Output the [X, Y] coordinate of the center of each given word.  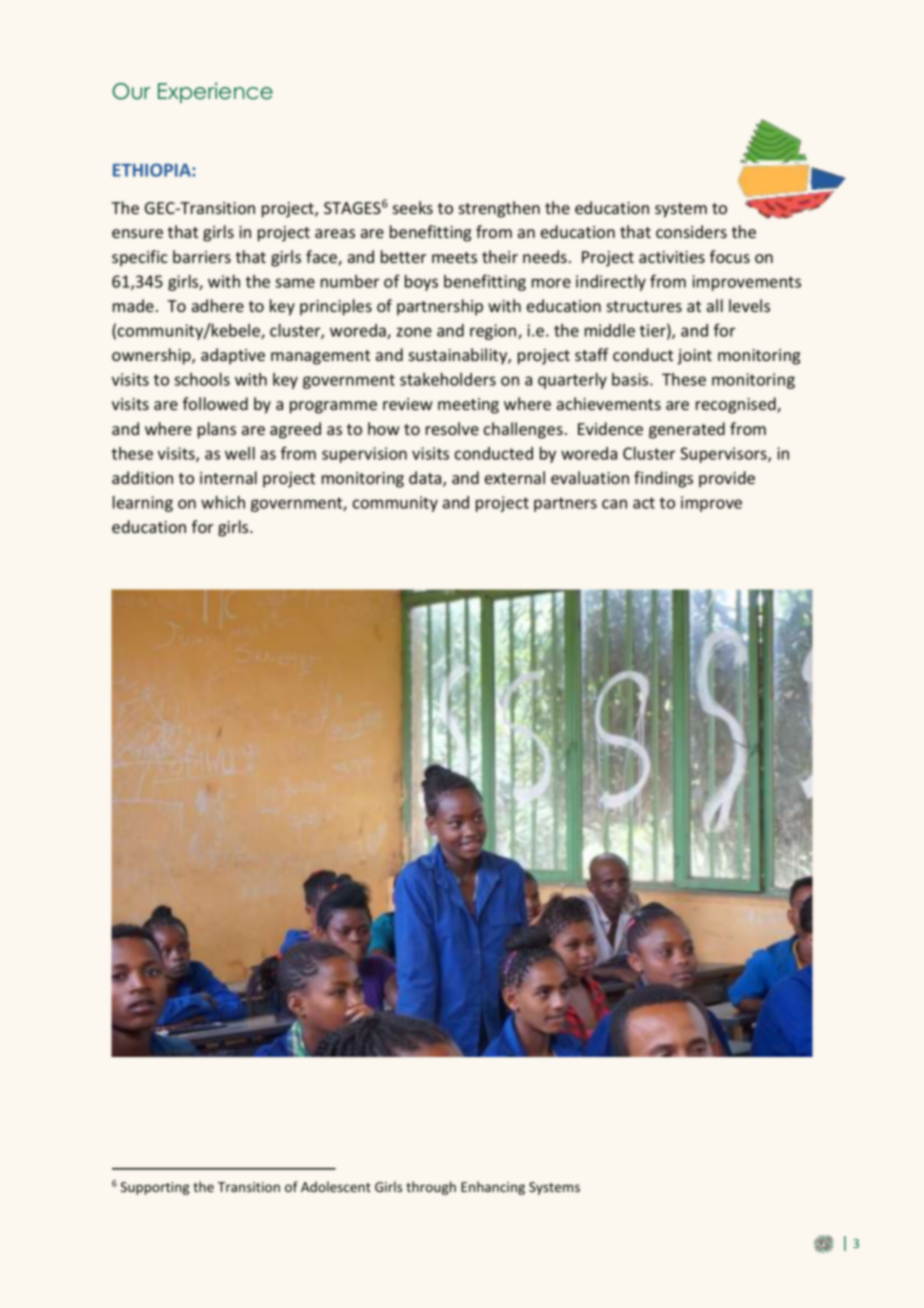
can [614, 504]
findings [663, 479]
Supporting [155, 1188]
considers [691, 231]
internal [228, 477]
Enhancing [493, 1188]
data [426, 479]
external [515, 477]
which [223, 502]
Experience [215, 92]
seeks [413, 207]
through [431, 1188]
